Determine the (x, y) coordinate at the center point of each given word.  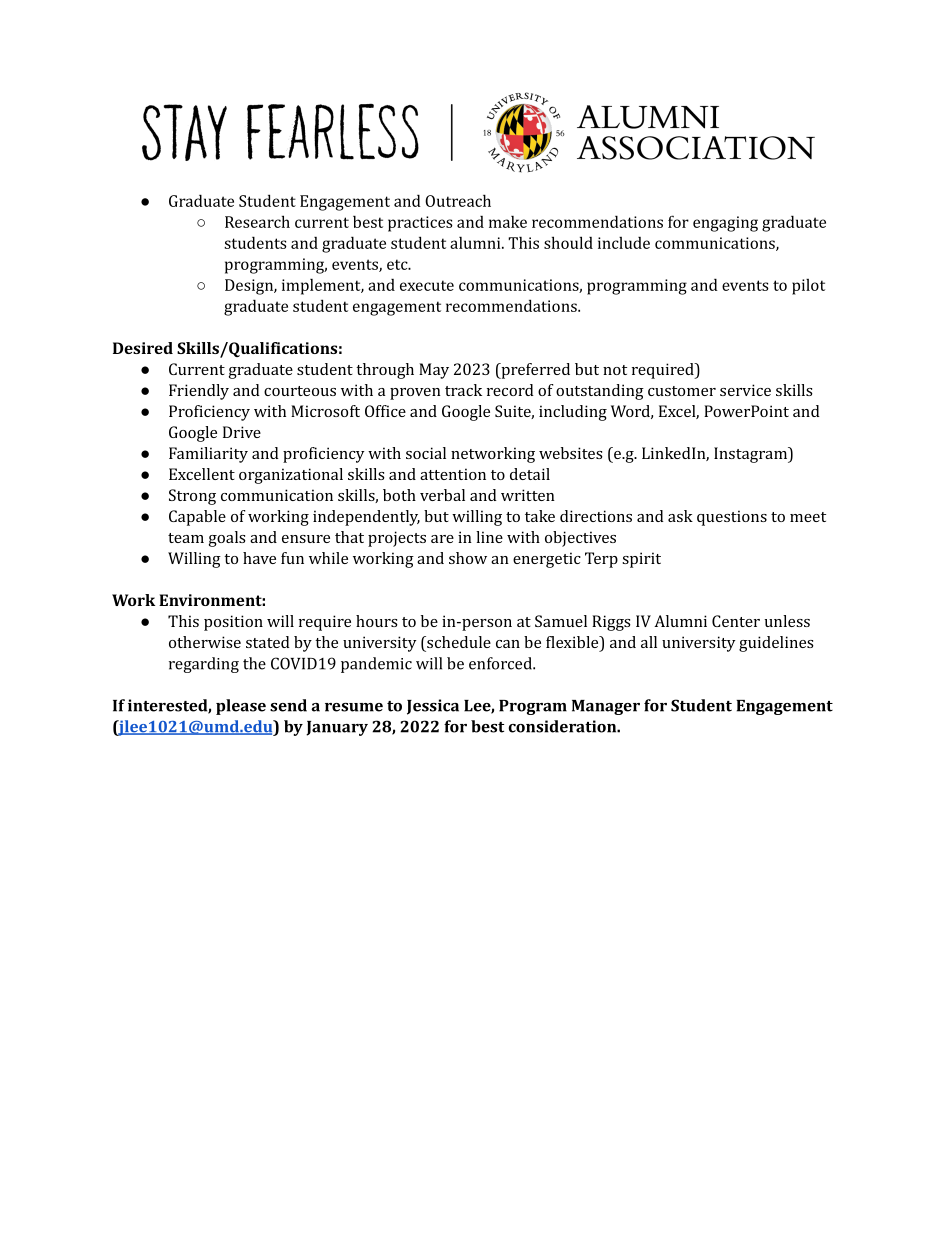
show (468, 558)
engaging (725, 224)
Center (736, 621)
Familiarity (208, 455)
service (745, 390)
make (508, 221)
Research (257, 221)
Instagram (751, 455)
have (259, 558)
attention (453, 474)
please (241, 707)
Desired (143, 348)
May (434, 371)
